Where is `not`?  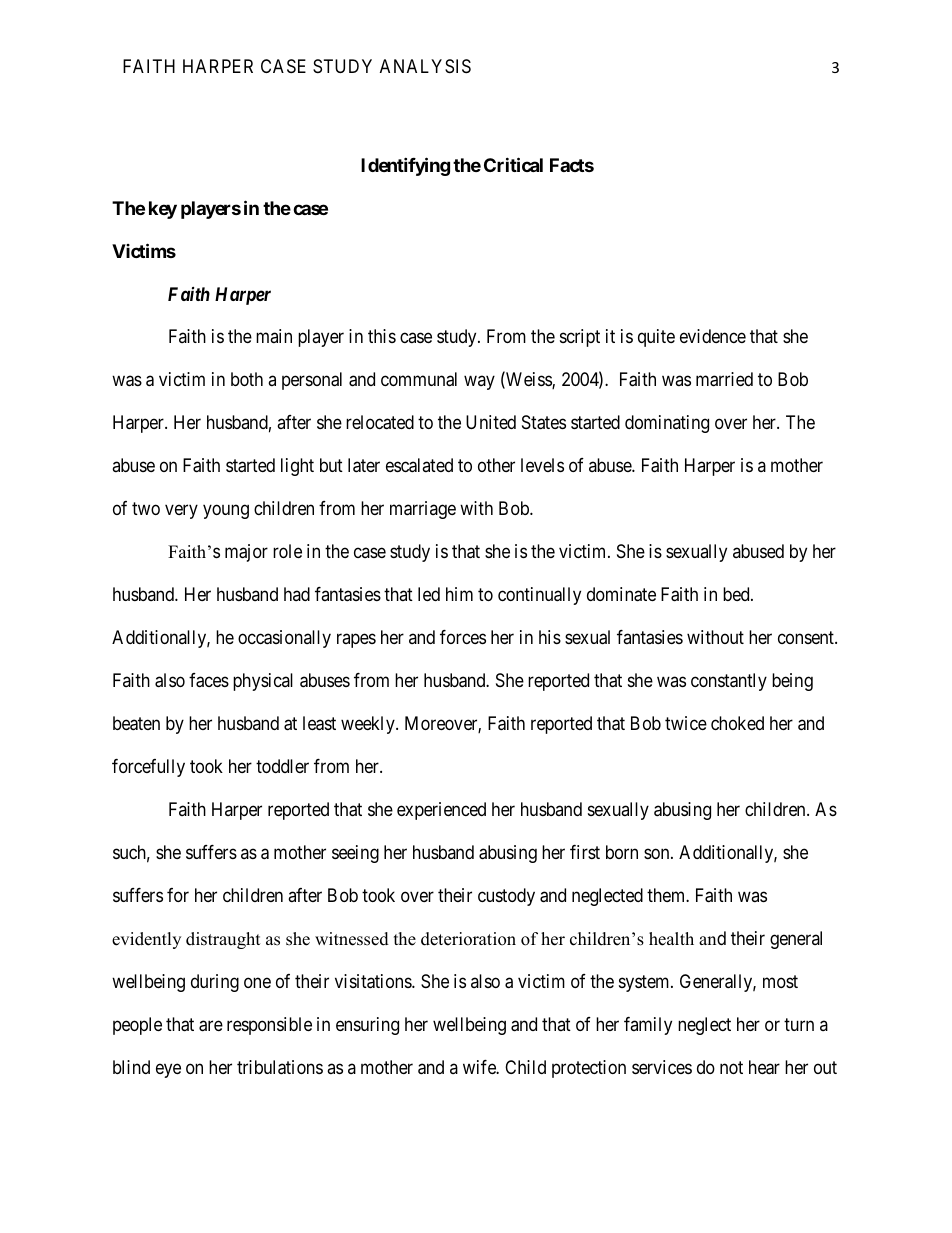 not is located at coordinates (731, 1067).
